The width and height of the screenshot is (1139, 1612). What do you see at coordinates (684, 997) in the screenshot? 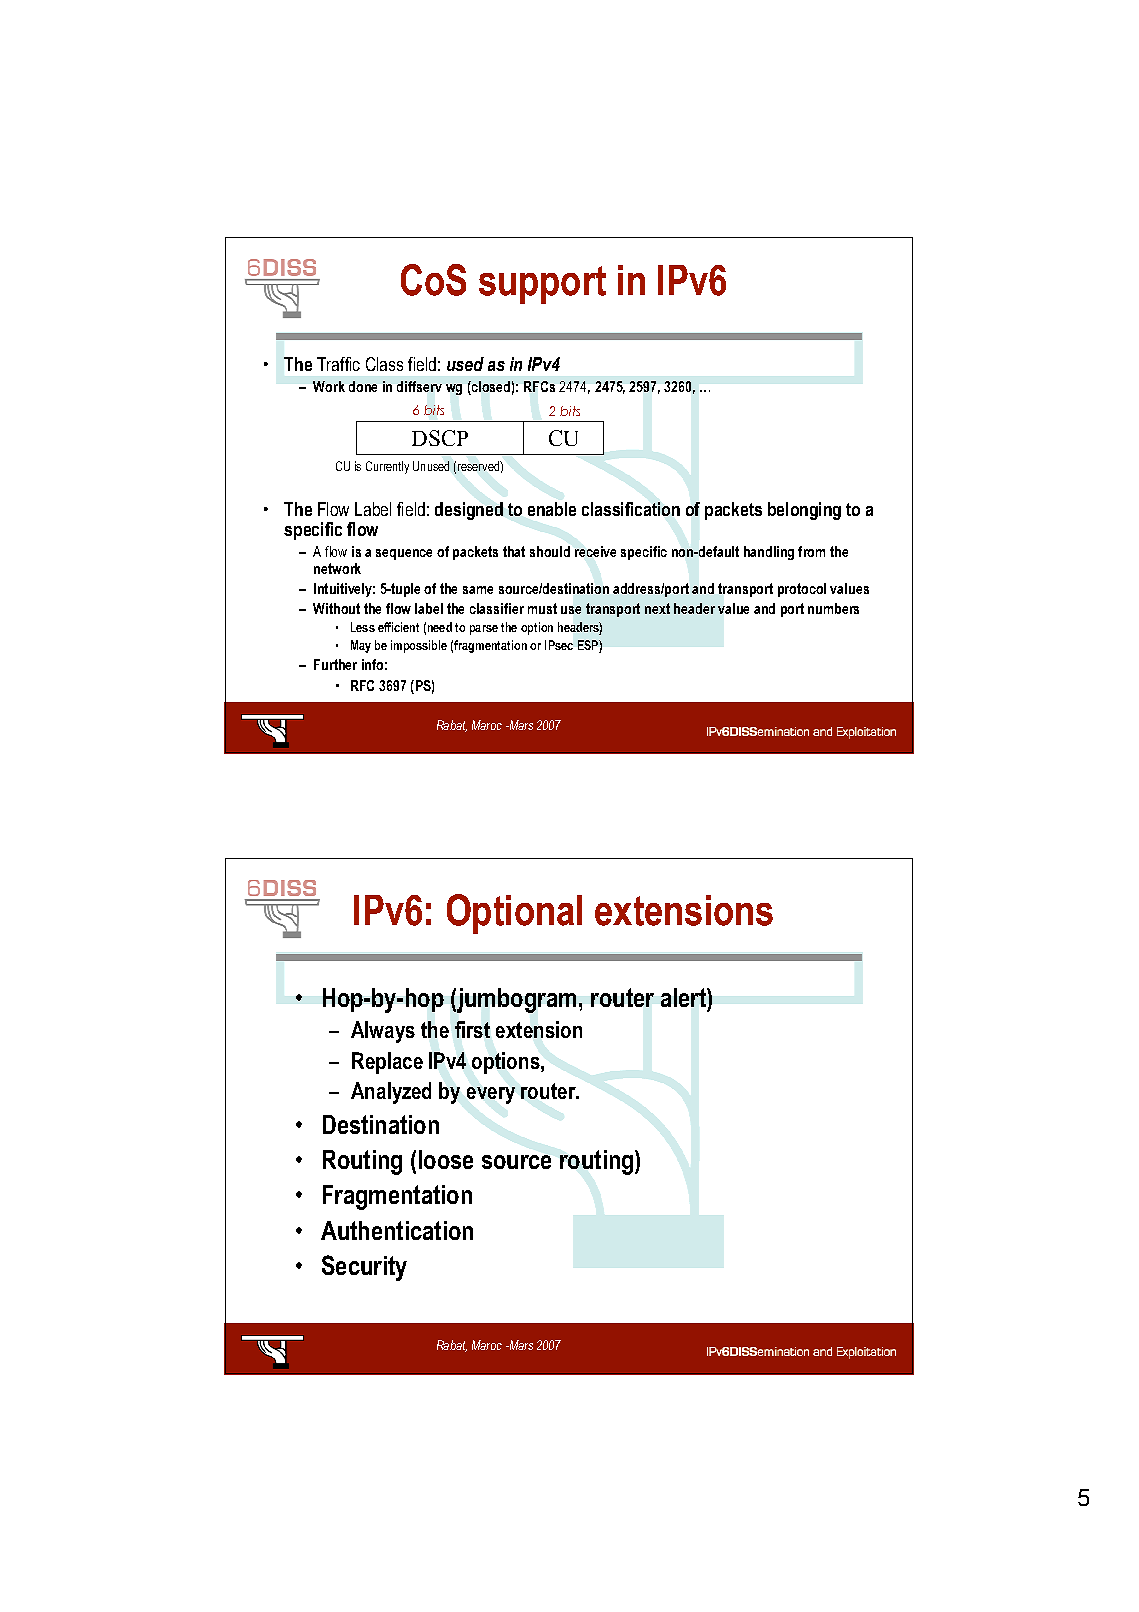
I see `alert` at bounding box center [684, 997].
